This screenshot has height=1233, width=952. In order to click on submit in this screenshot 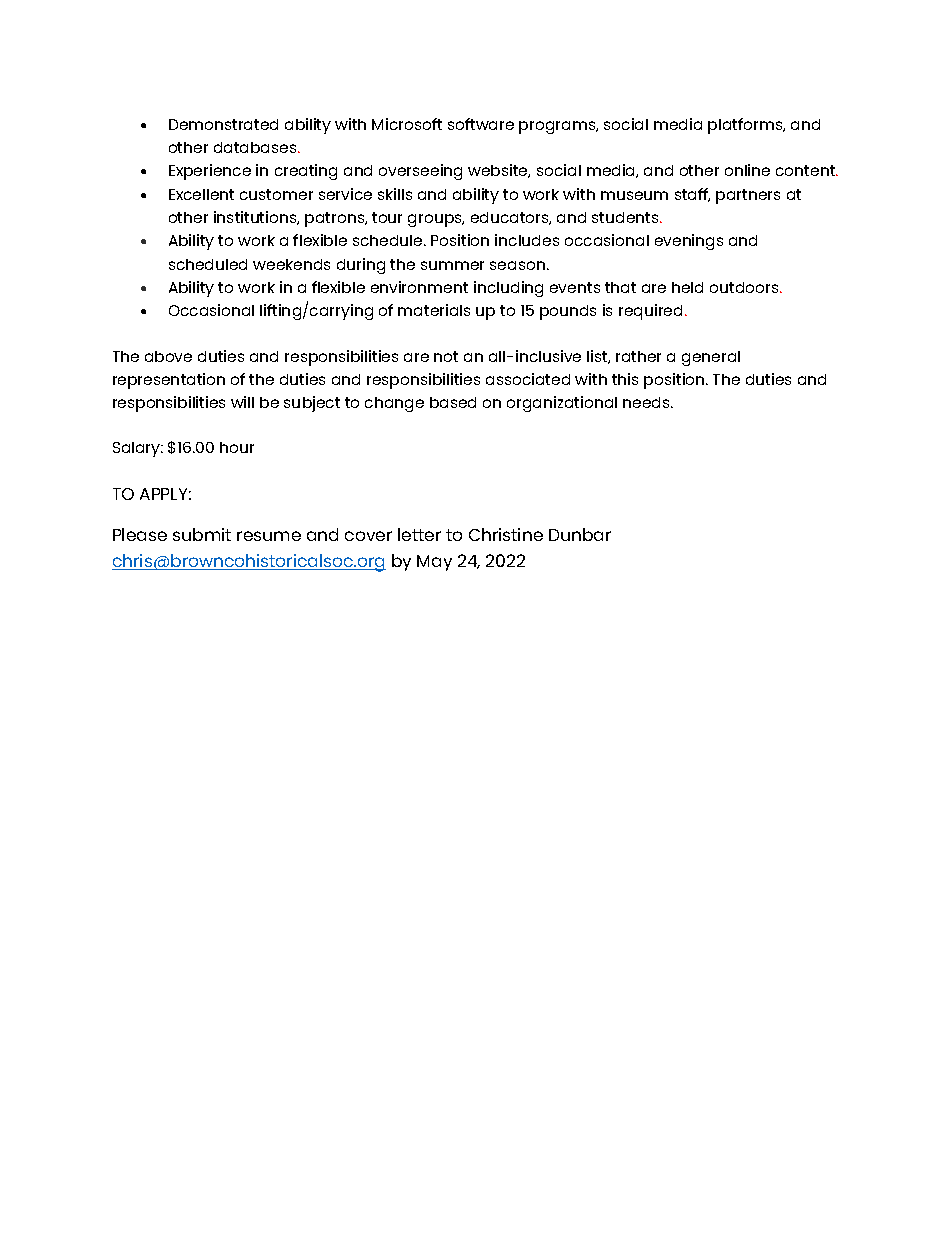, I will do `click(202, 534)`.
